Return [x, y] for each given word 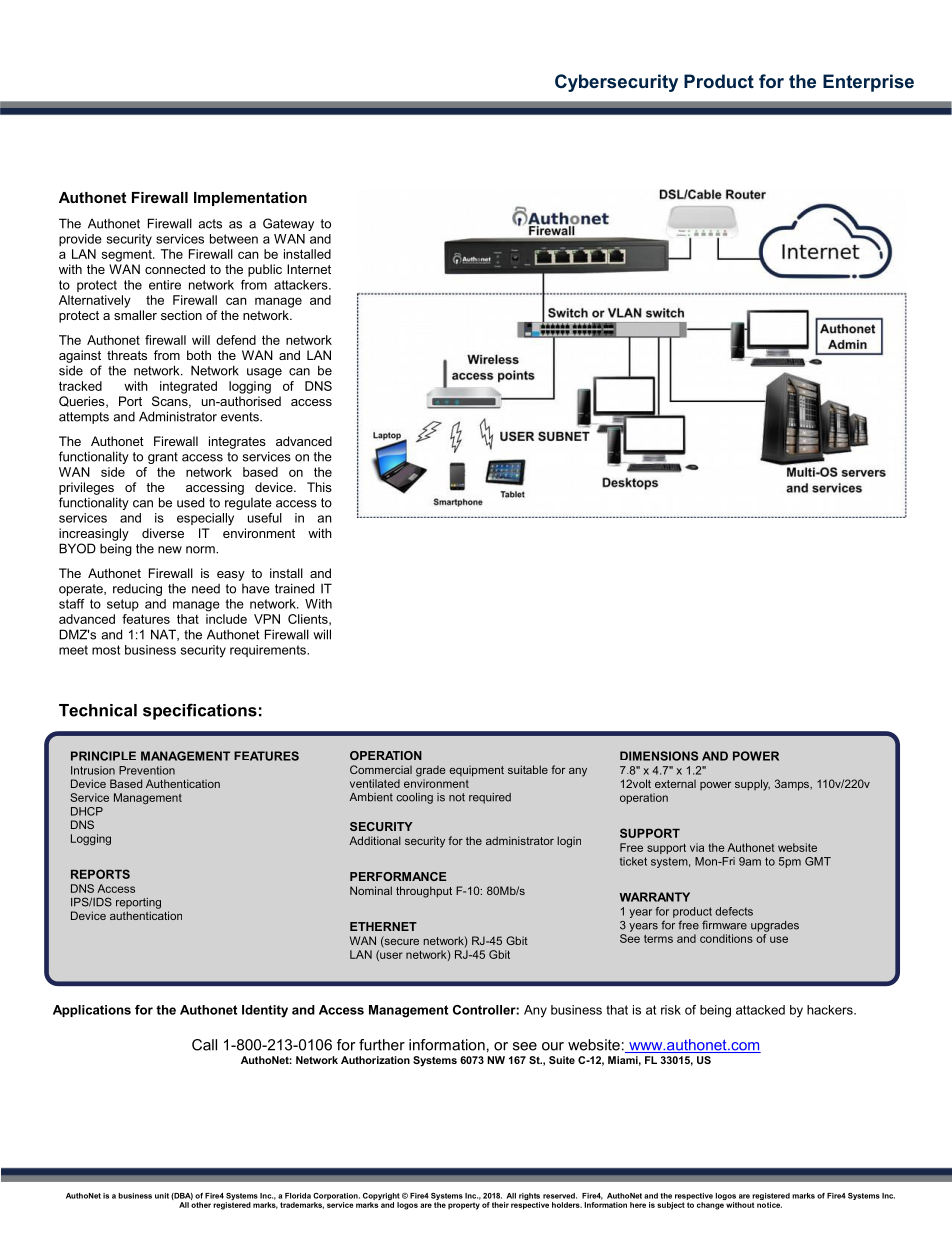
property [464, 1206]
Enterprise [868, 83]
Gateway [288, 224]
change [710, 1206]
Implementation [250, 199]
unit [162, 1196]
